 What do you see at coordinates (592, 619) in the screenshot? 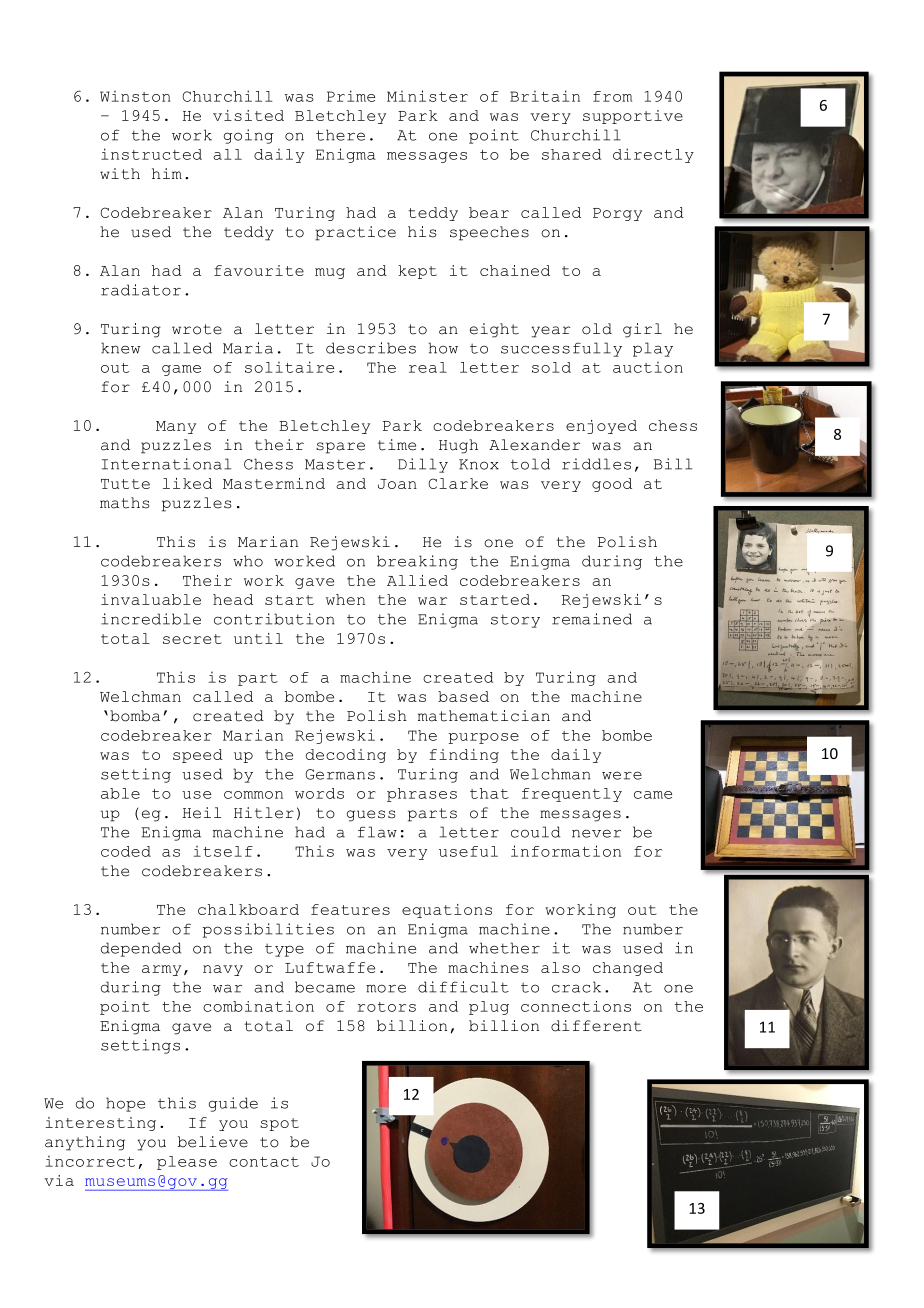
I see `remained` at bounding box center [592, 619].
